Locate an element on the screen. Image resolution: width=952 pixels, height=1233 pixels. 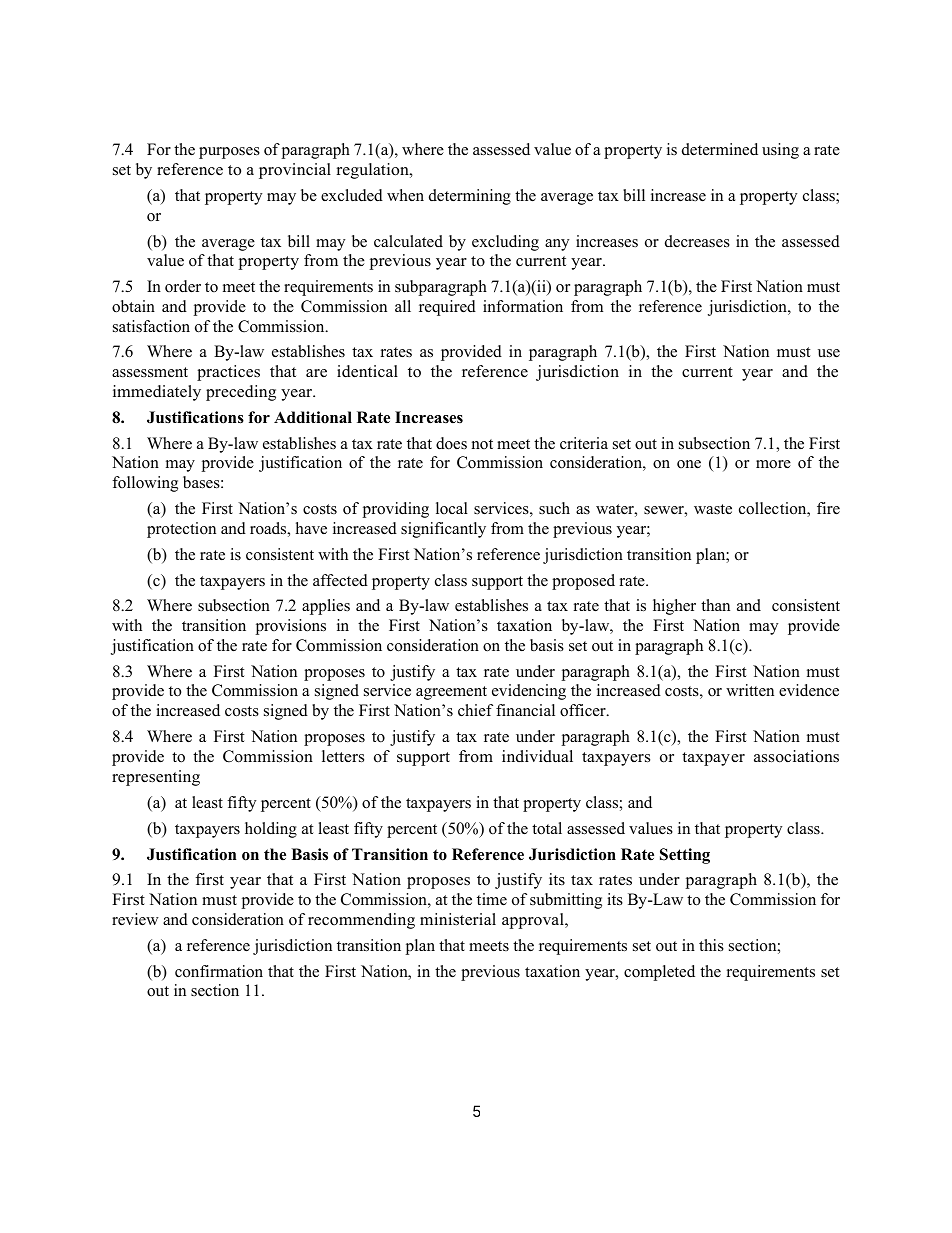
purposes is located at coordinates (229, 153).
